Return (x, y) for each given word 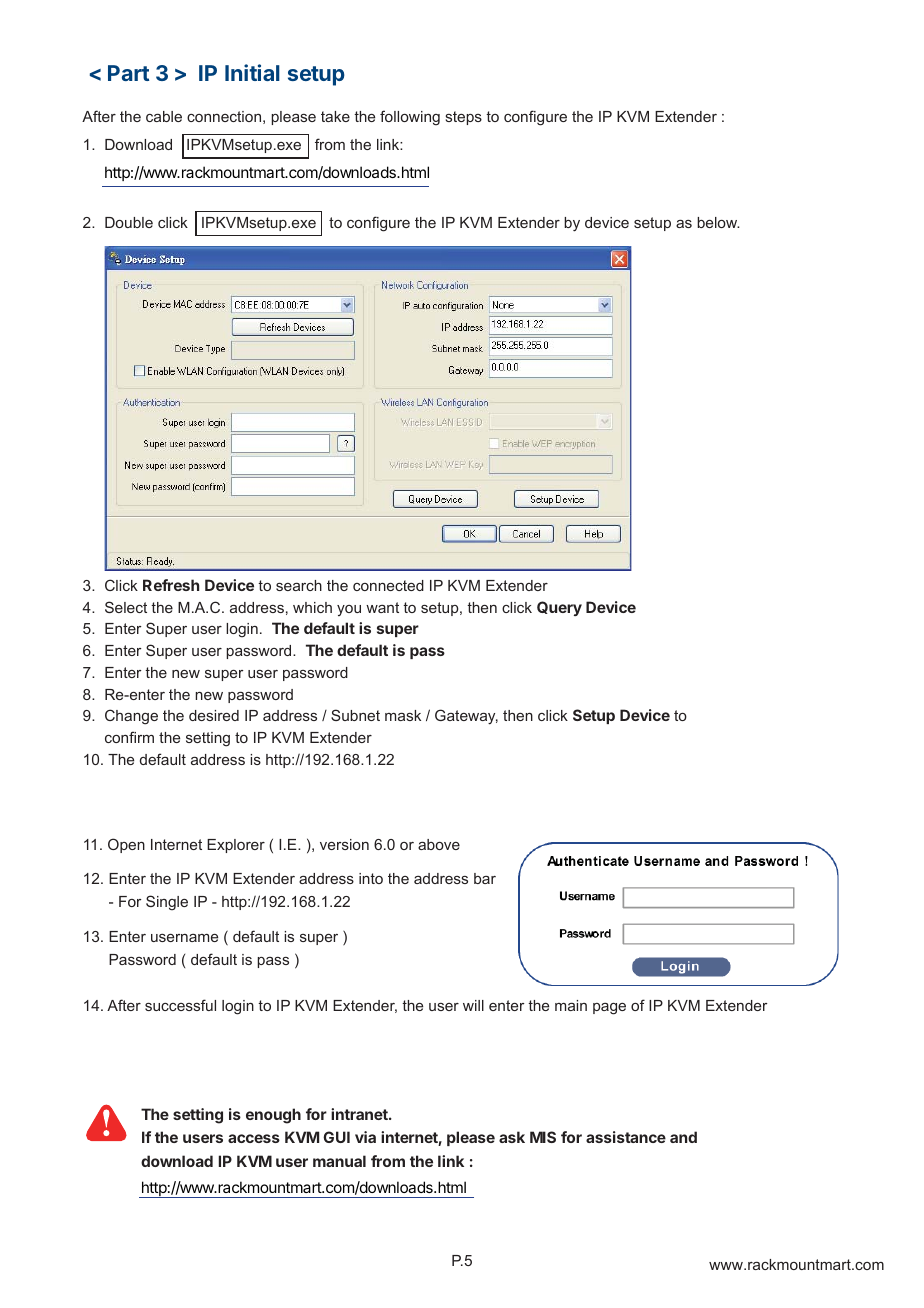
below (718, 222)
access (254, 1138)
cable (164, 116)
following (410, 118)
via (365, 1137)
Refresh (171, 585)
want (382, 607)
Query (559, 608)
